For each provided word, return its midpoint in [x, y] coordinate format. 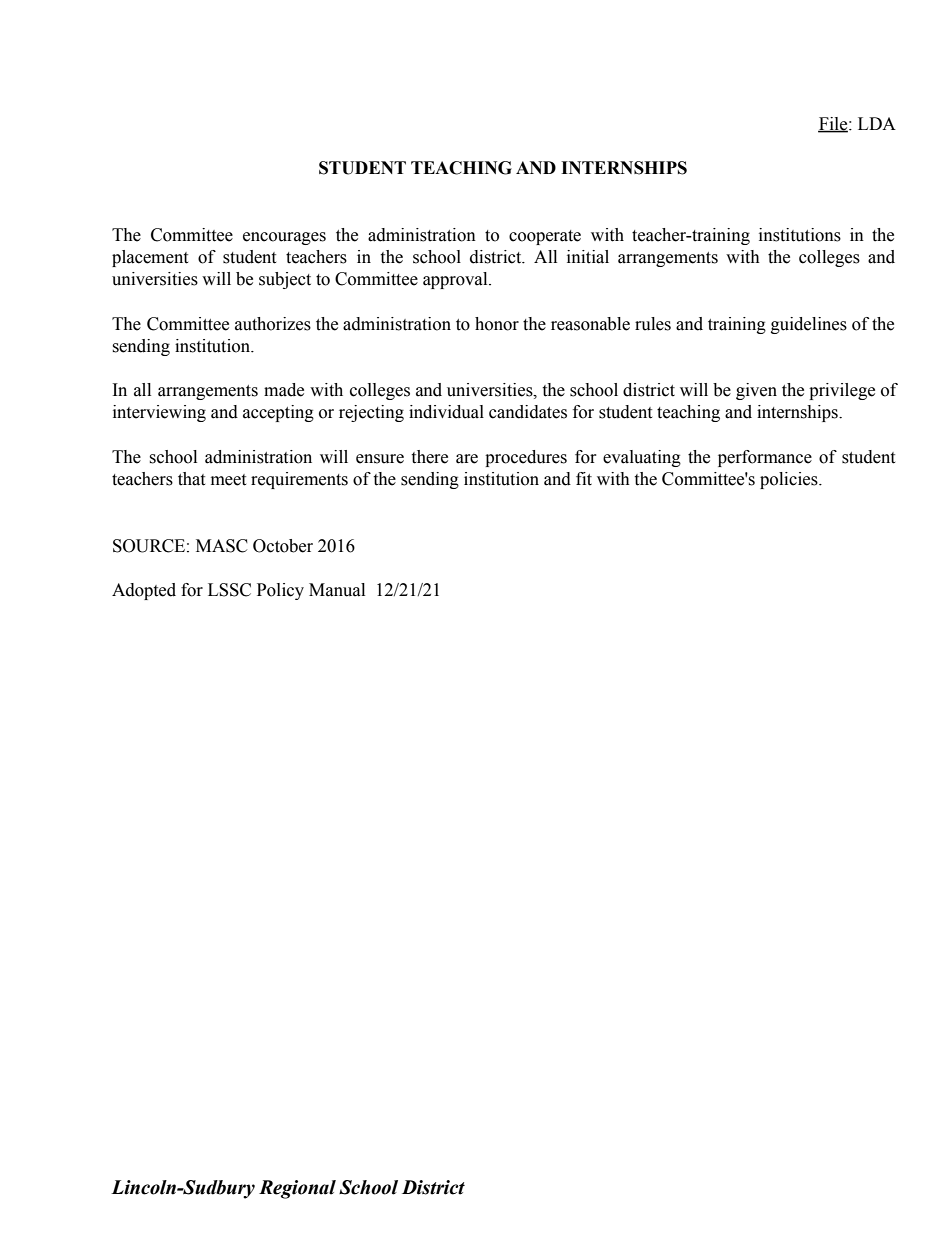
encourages [284, 238]
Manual [337, 590]
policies [790, 480]
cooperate [545, 237]
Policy [280, 591]
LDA [877, 123]
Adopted [144, 591]
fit [584, 479]
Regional [297, 1189]
